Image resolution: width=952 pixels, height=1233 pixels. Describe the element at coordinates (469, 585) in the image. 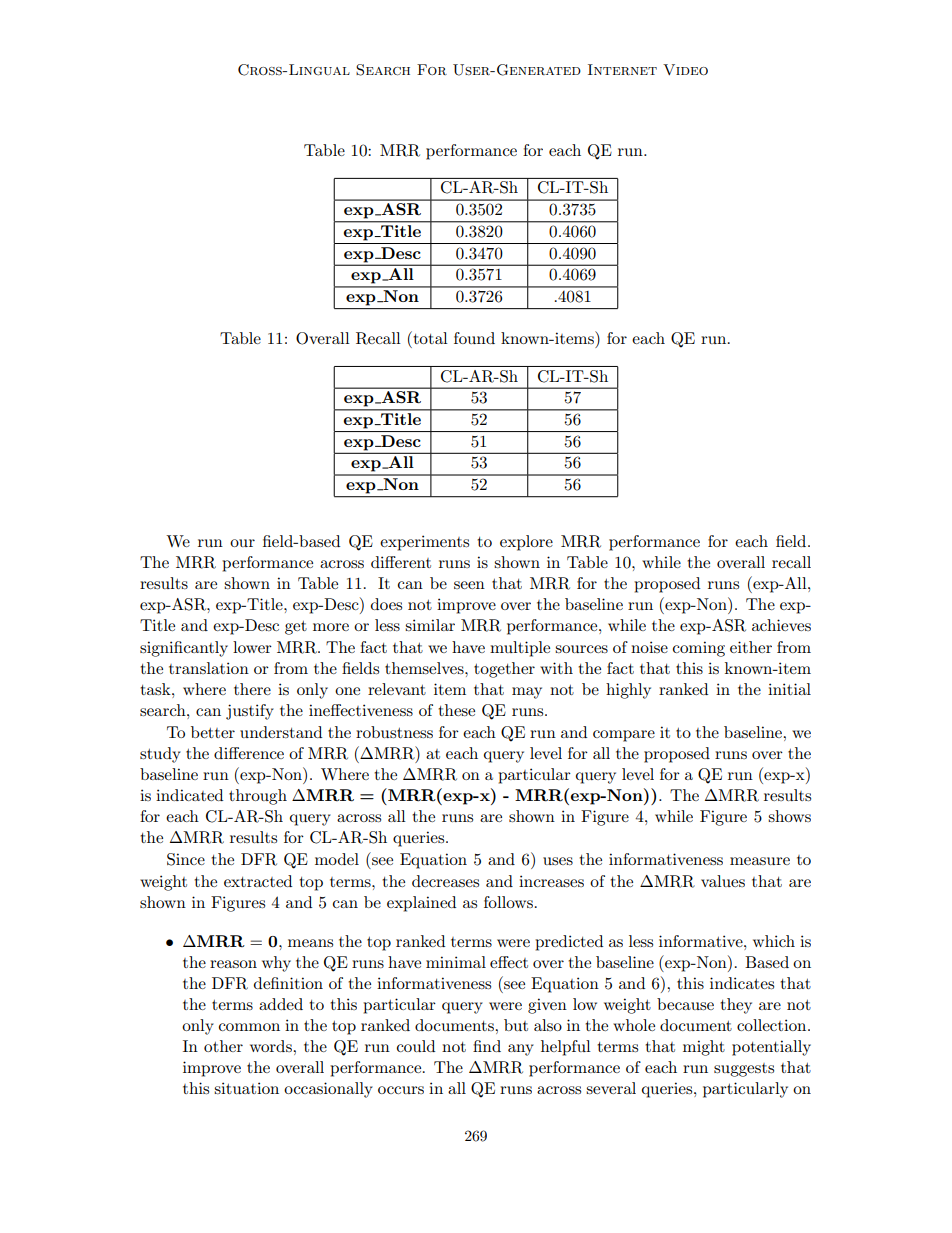

I see `seen` at that location.
